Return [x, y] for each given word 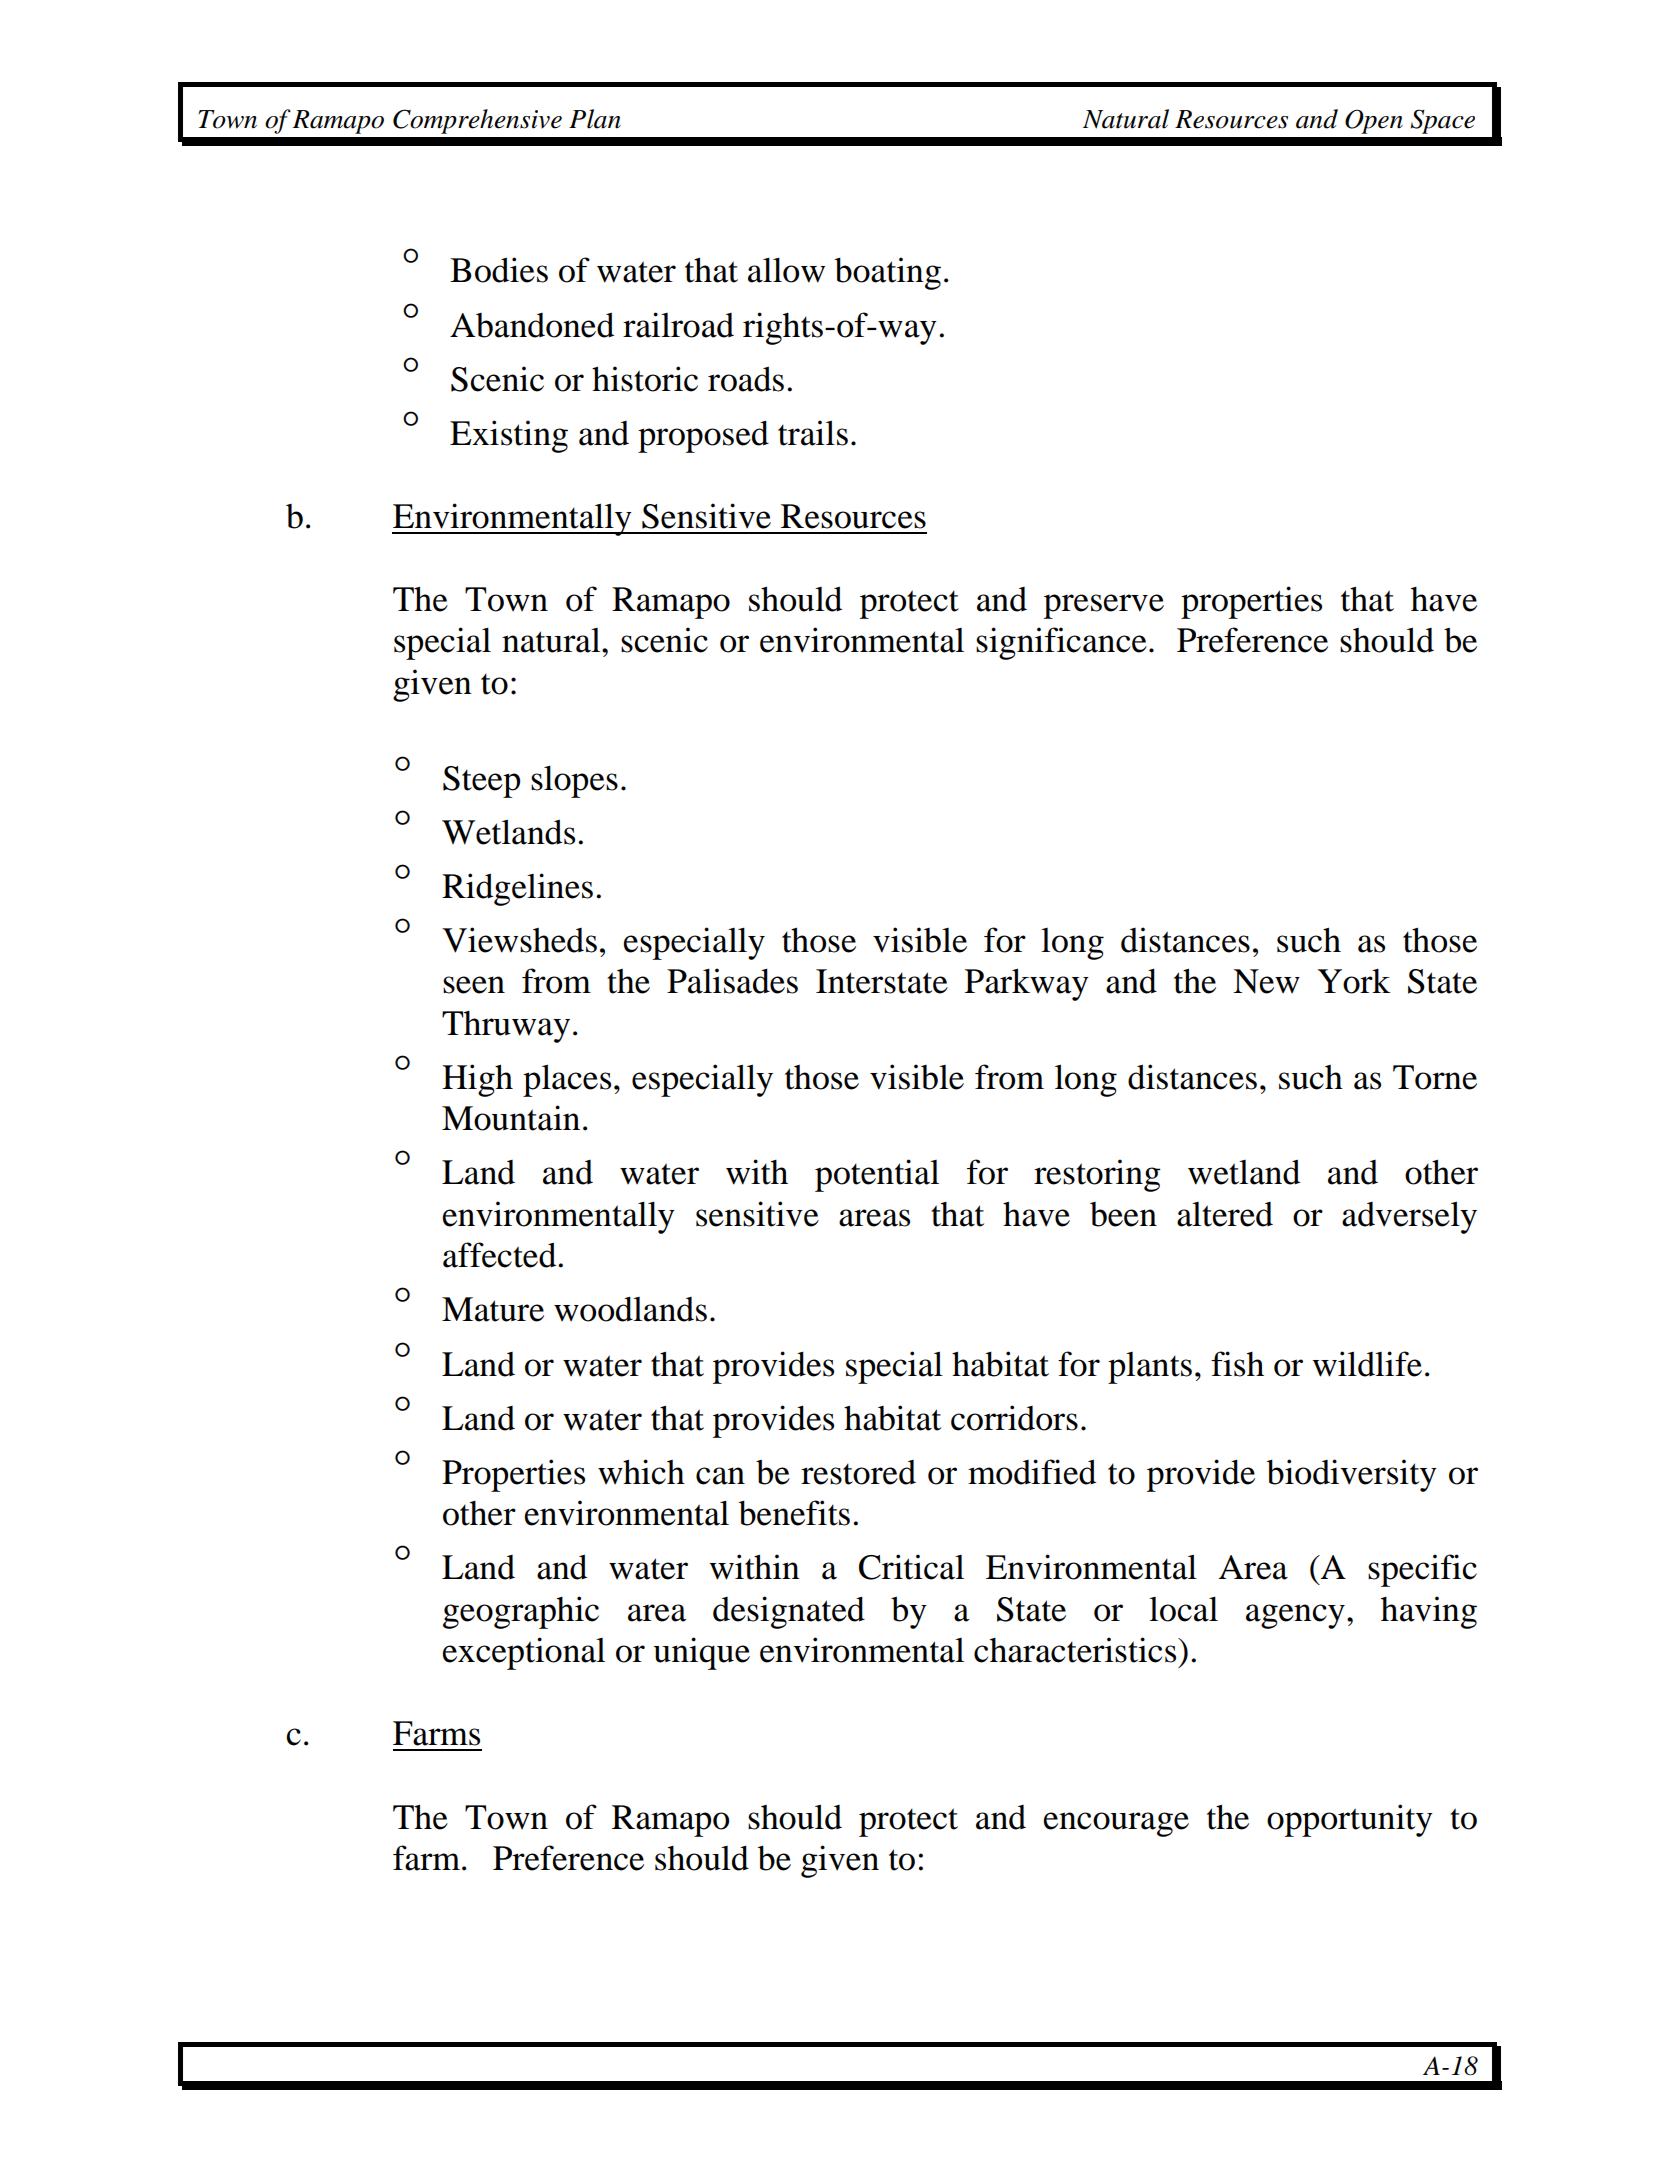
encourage [1116, 1824]
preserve [1104, 606]
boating [887, 273]
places [567, 1080]
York [1354, 981]
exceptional [523, 1653]
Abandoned [532, 325]
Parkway [1027, 984]
